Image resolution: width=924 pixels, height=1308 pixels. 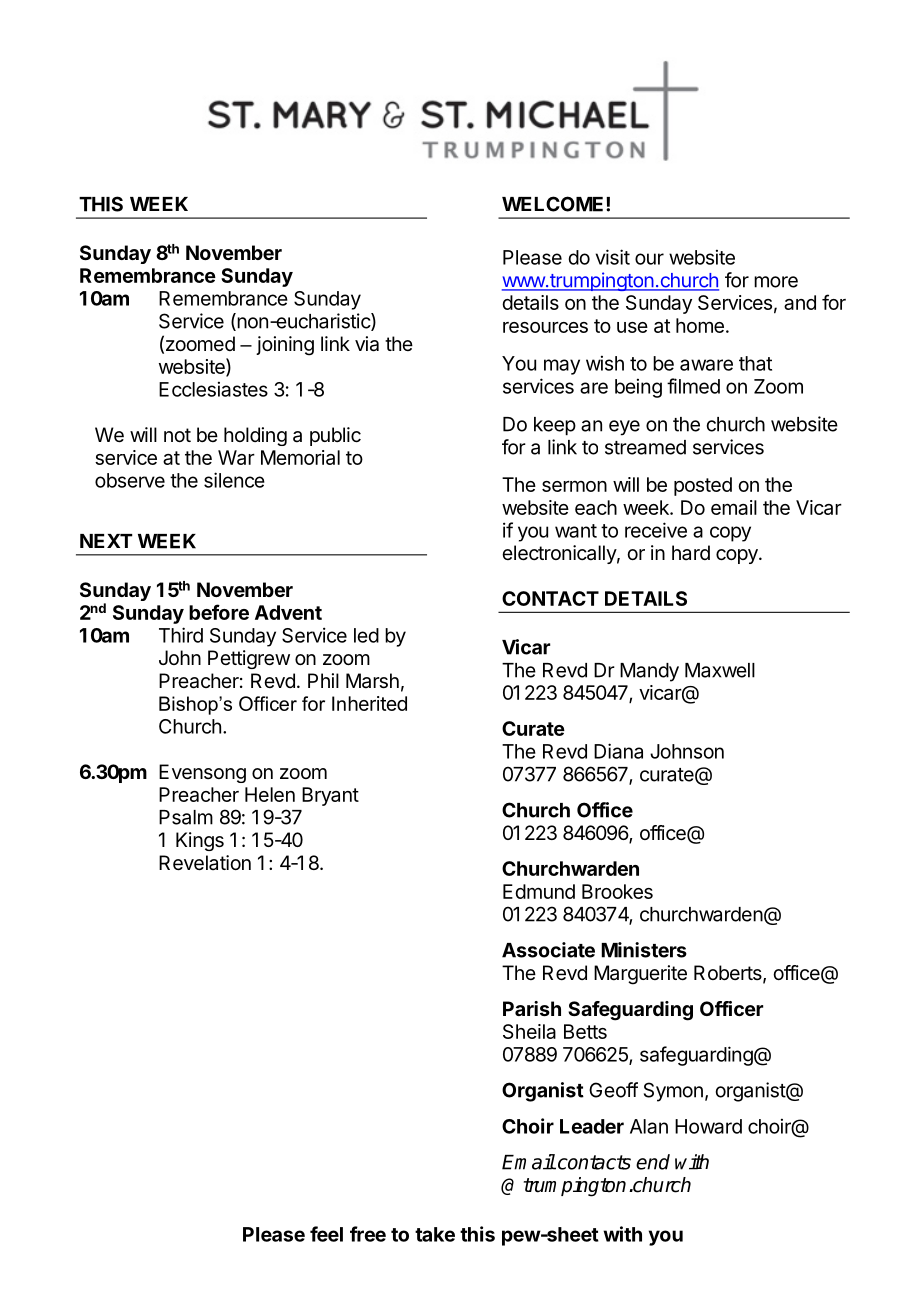 What do you see at coordinates (539, 891) in the screenshot?
I see `Edmund` at bounding box center [539, 891].
